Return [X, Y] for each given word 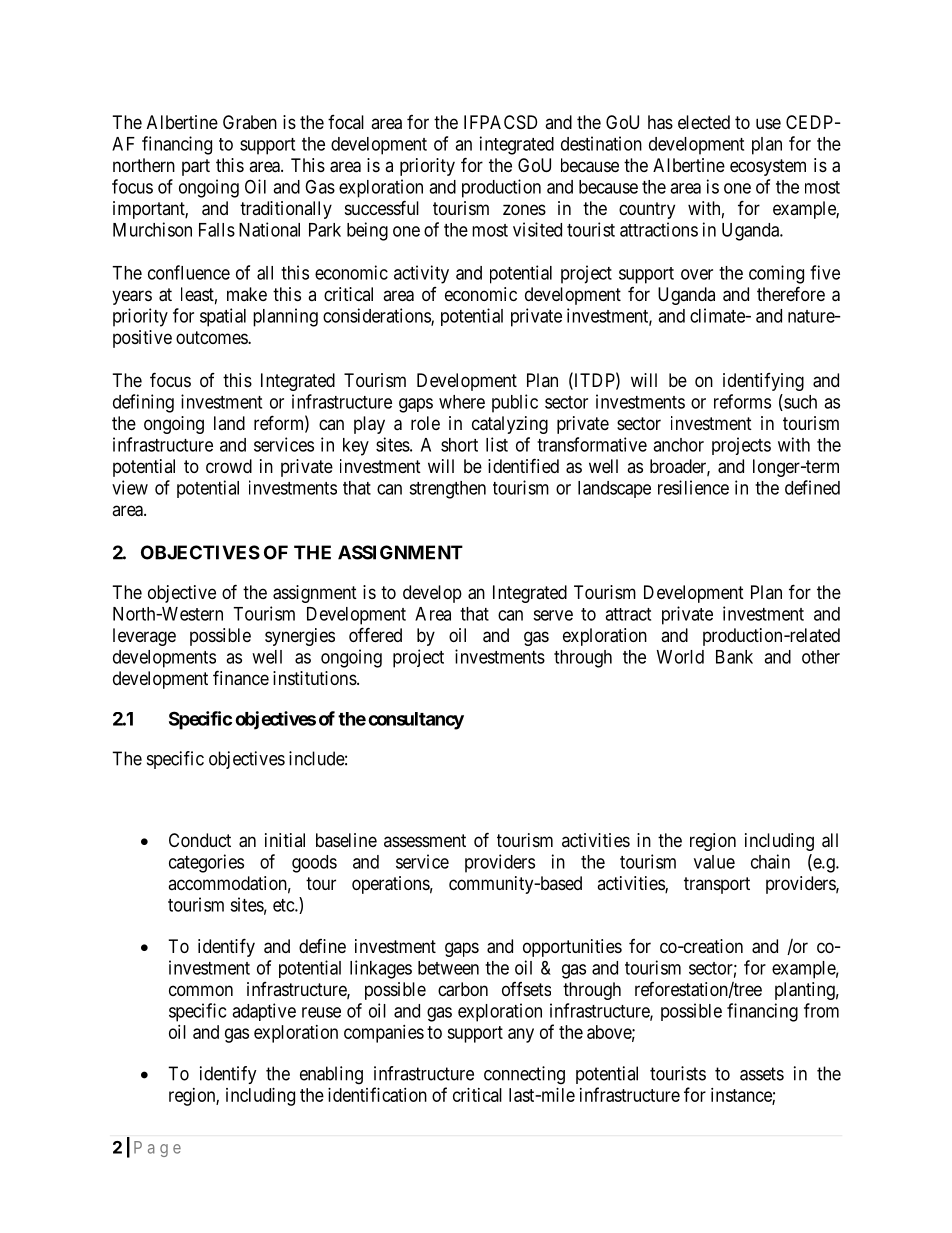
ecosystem [768, 167]
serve [553, 615]
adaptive [264, 1012]
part [196, 167]
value [714, 862]
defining [143, 403]
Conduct [200, 840]
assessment [425, 840]
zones [524, 209]
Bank [734, 657]
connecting [524, 1075]
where [462, 402]
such [799, 402]
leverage [144, 637]
